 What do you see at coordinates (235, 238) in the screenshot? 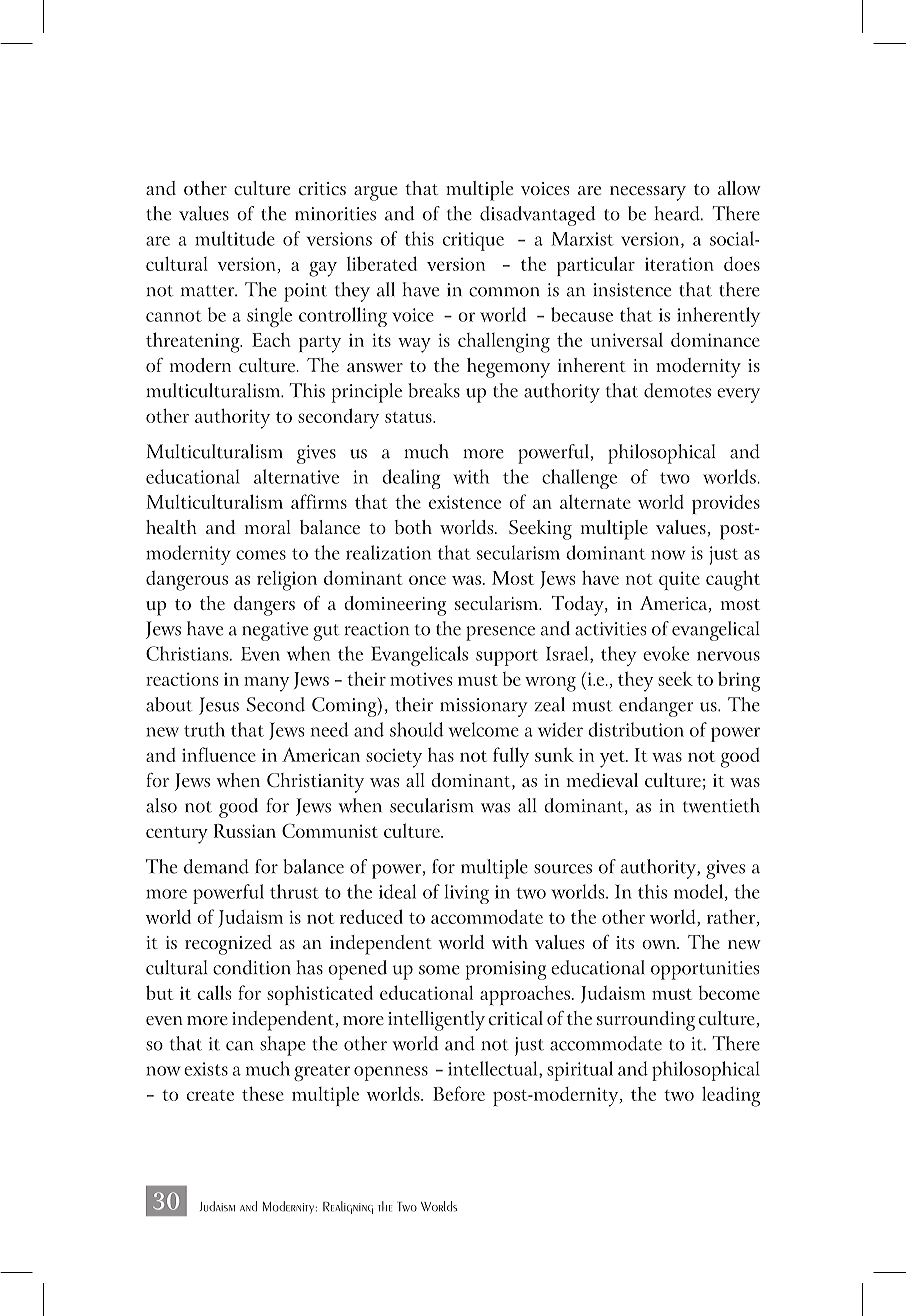
I see `multitude` at bounding box center [235, 238].
